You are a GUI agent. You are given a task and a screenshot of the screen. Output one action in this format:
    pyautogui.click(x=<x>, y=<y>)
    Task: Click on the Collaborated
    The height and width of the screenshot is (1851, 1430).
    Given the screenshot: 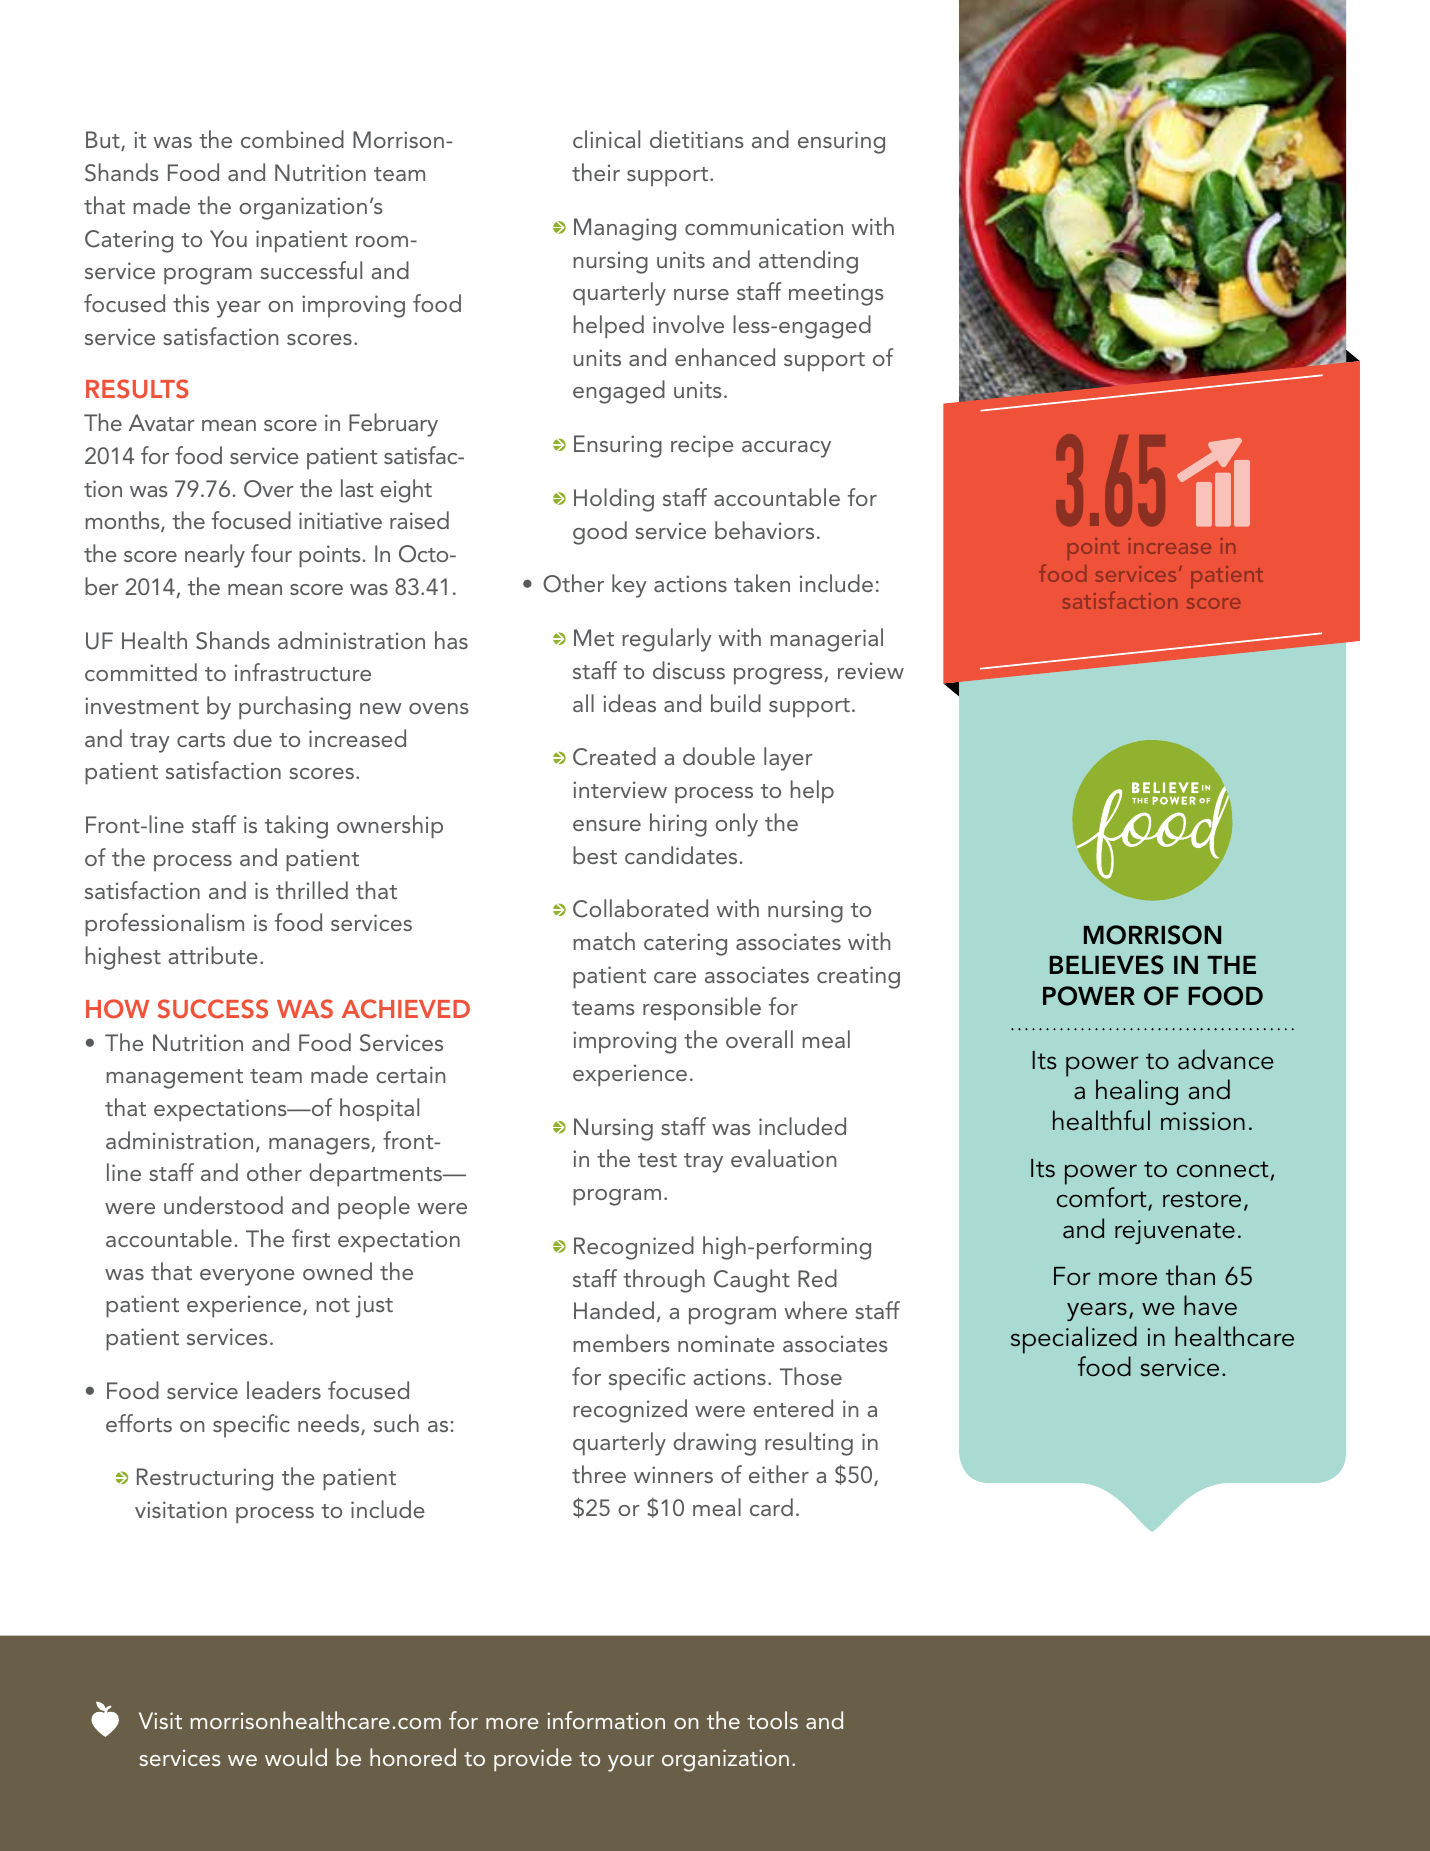 What is the action you would take?
    pyautogui.click(x=640, y=908)
